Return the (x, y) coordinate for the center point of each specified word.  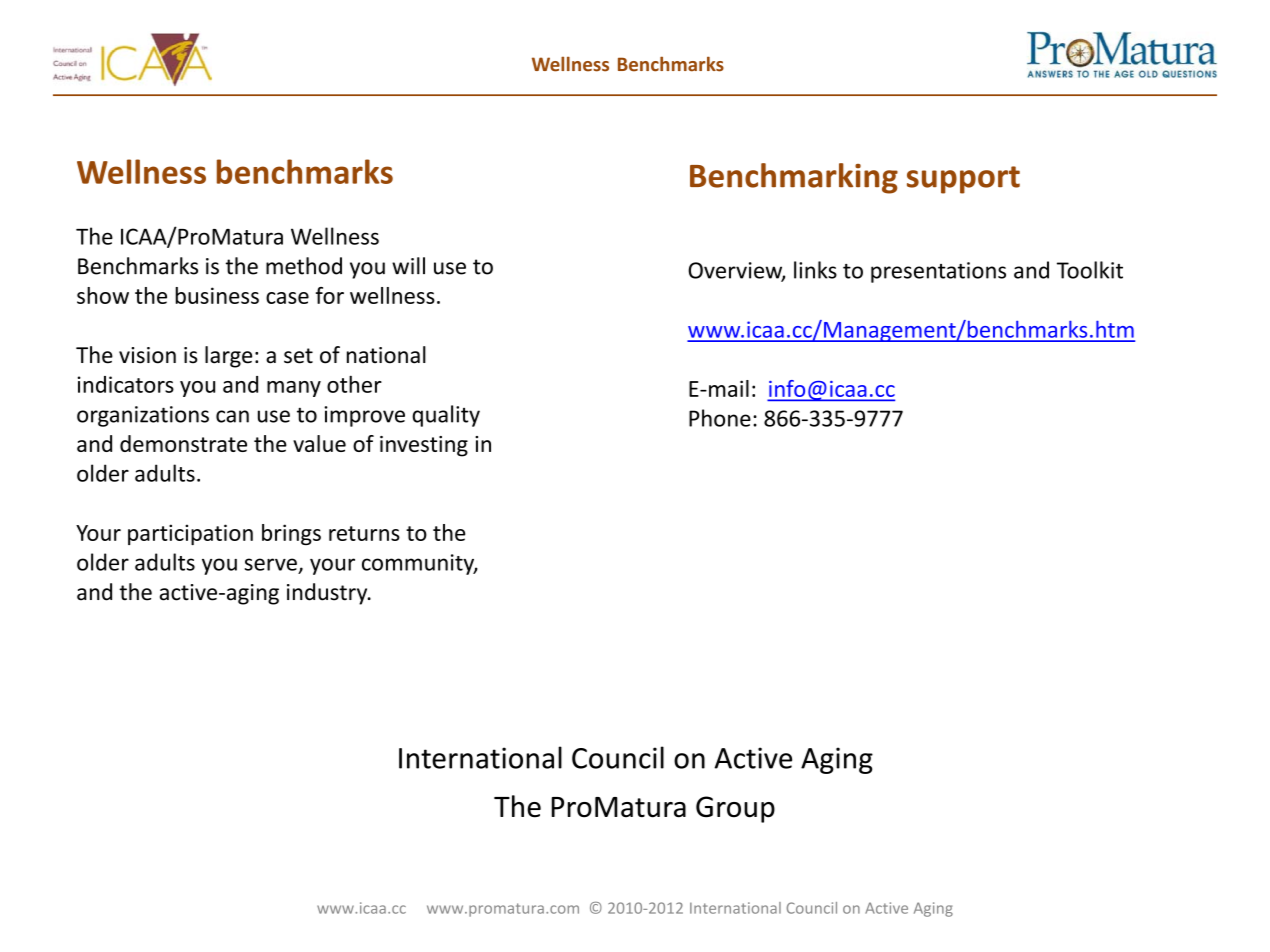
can (232, 416)
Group (735, 809)
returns (364, 533)
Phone (720, 418)
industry (328, 594)
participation (190, 534)
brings (291, 534)
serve (270, 564)
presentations (938, 272)
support (963, 180)
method (304, 266)
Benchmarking (794, 178)
